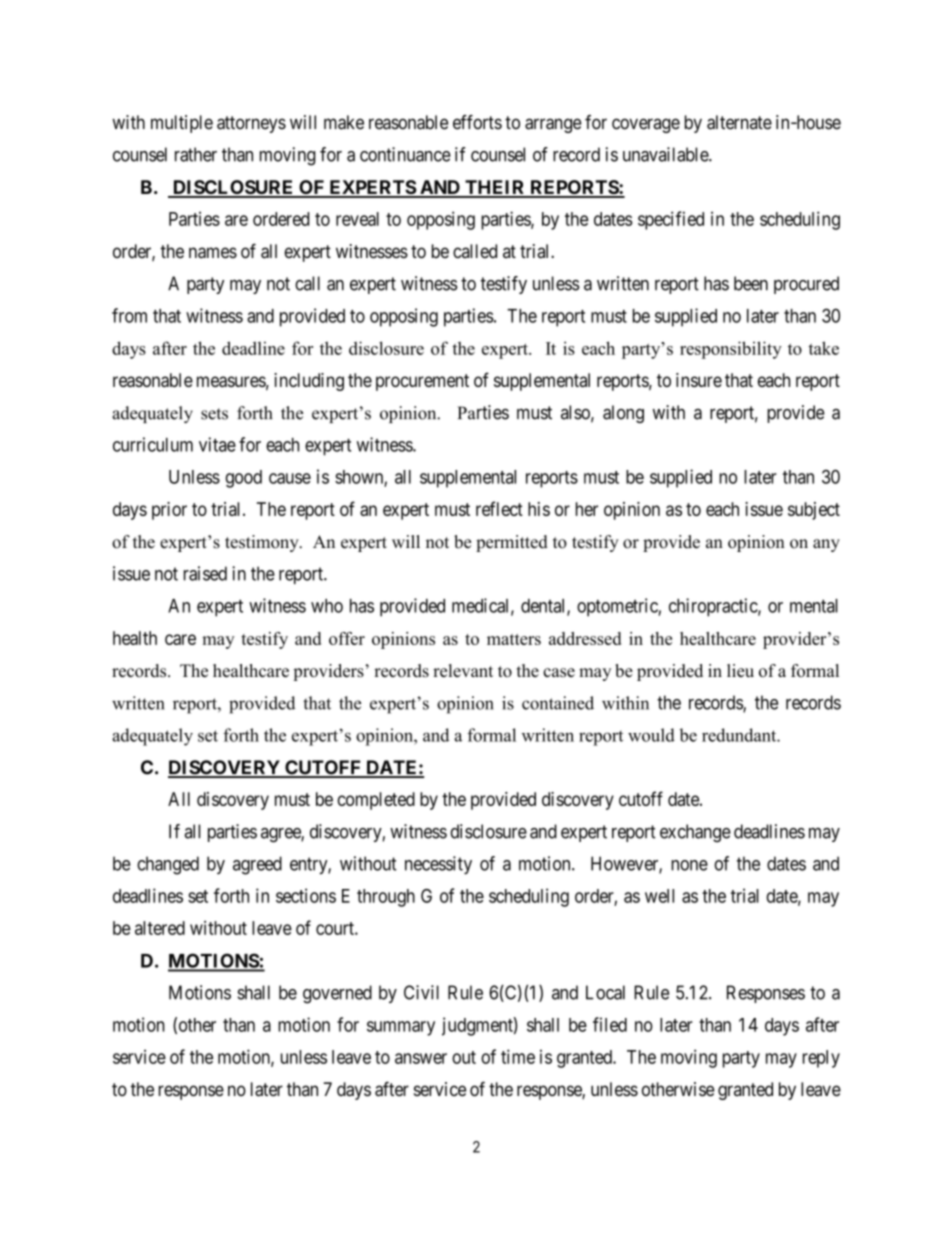  What do you see at coordinates (196, 154) in the document?
I see `rather` at bounding box center [196, 154].
